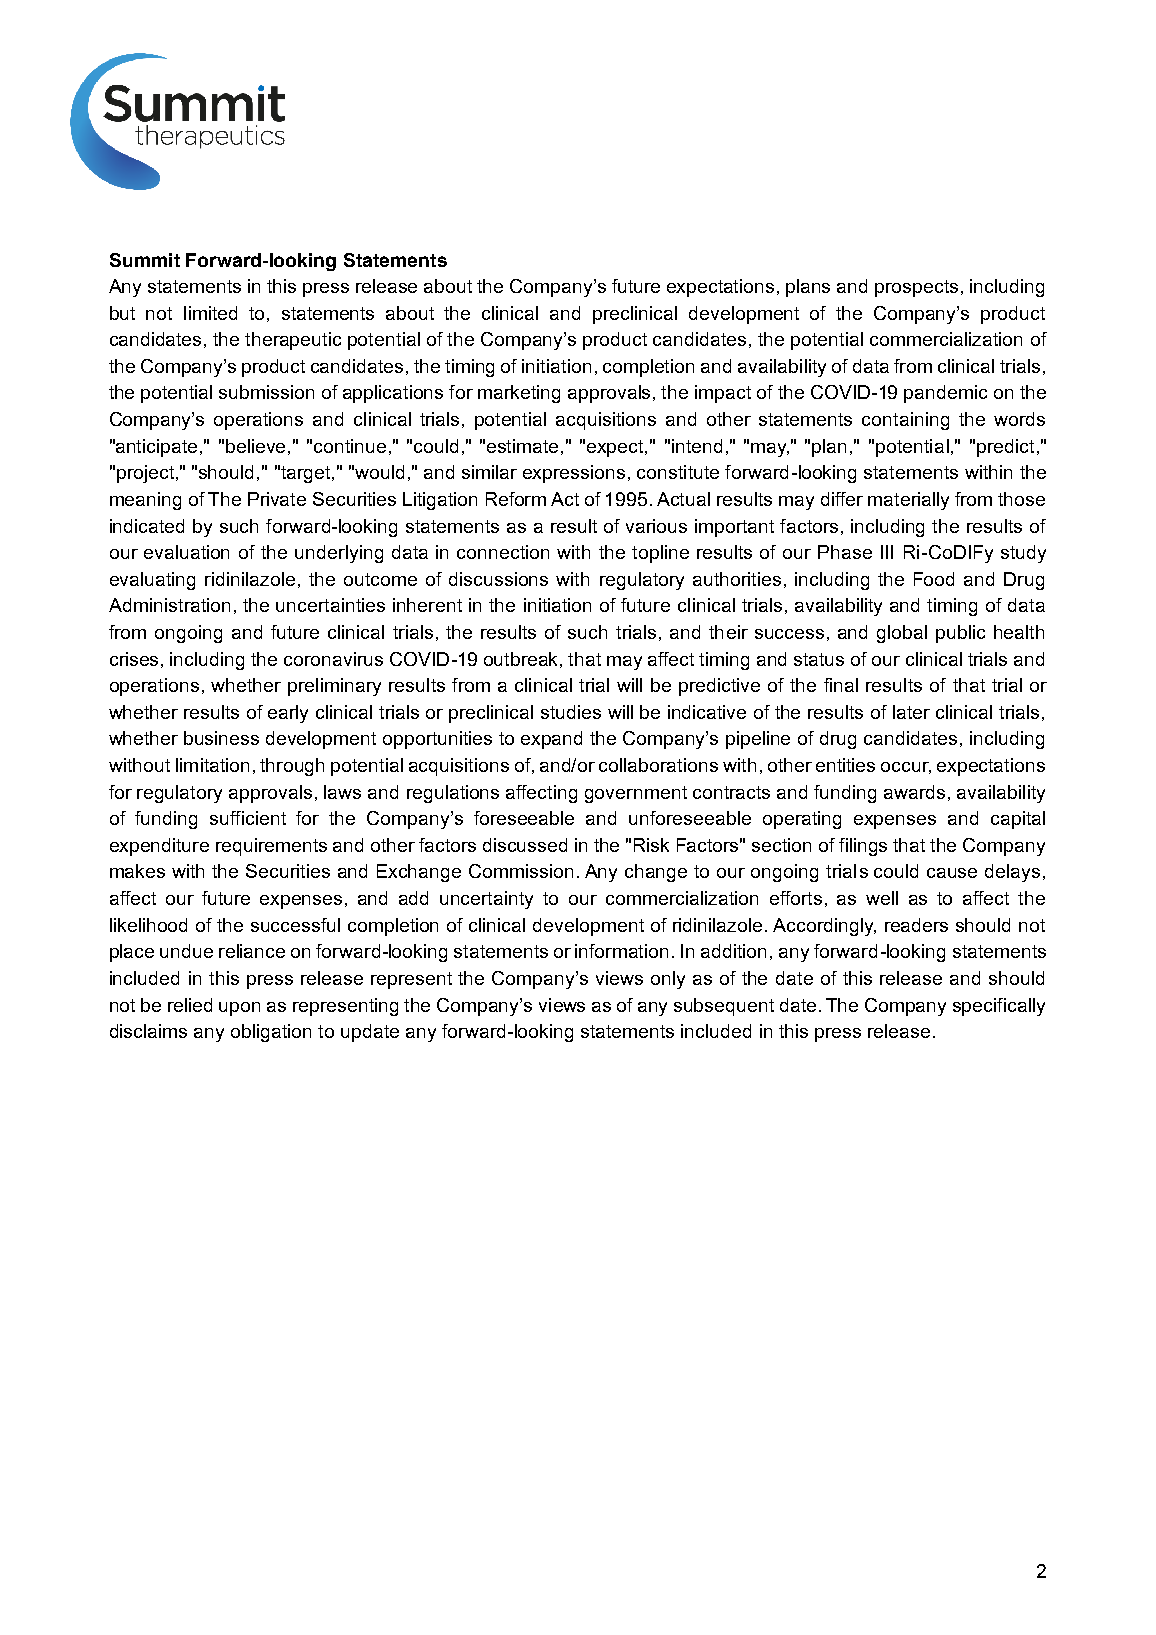 The image size is (1156, 1635). What do you see at coordinates (668, 980) in the screenshot?
I see `only` at bounding box center [668, 980].
